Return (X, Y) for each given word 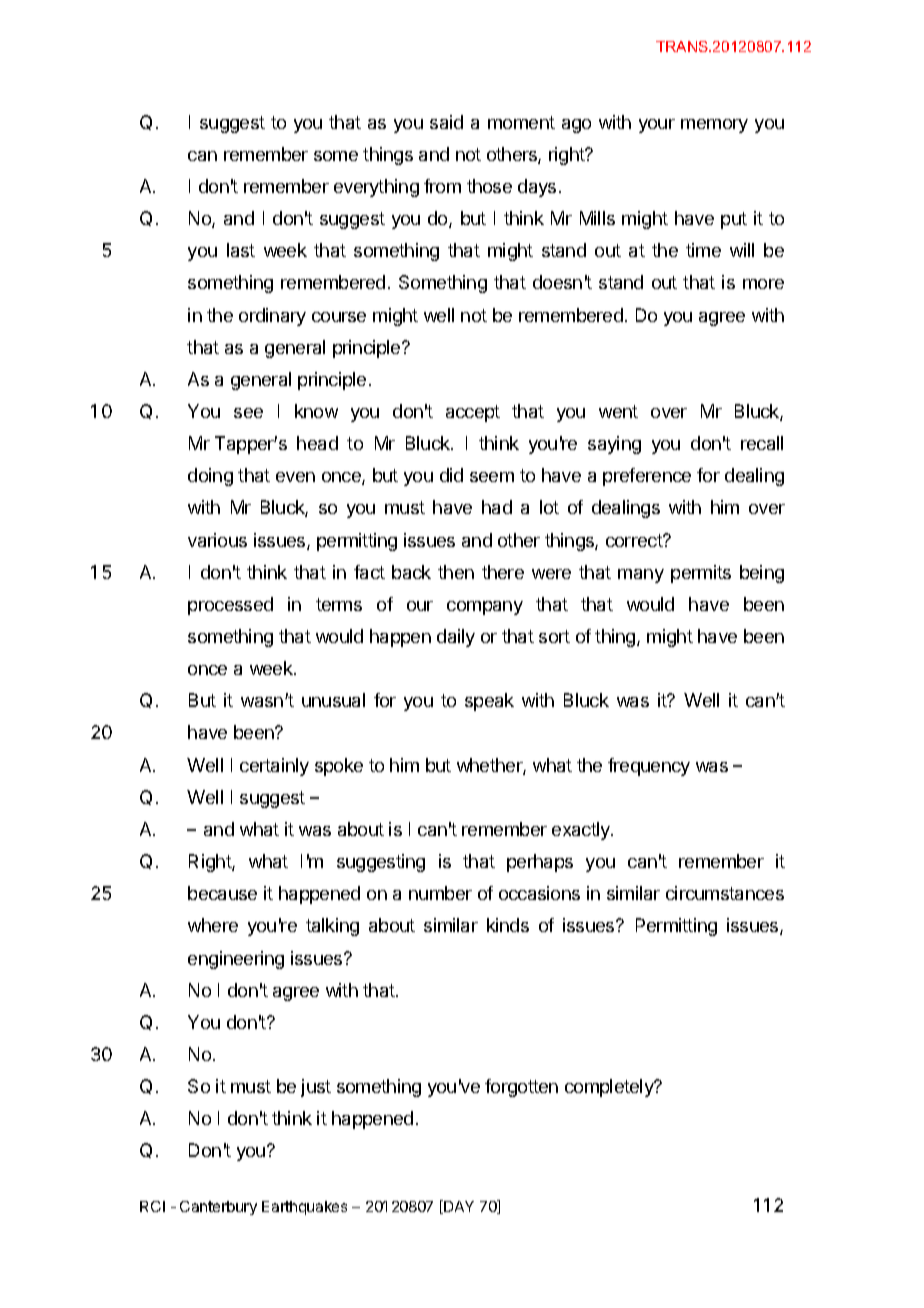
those (489, 186)
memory (714, 126)
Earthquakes (304, 1208)
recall (762, 443)
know (316, 411)
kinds (508, 925)
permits (701, 574)
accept (473, 413)
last (241, 250)
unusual (333, 700)
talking (332, 927)
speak (489, 702)
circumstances (725, 893)
